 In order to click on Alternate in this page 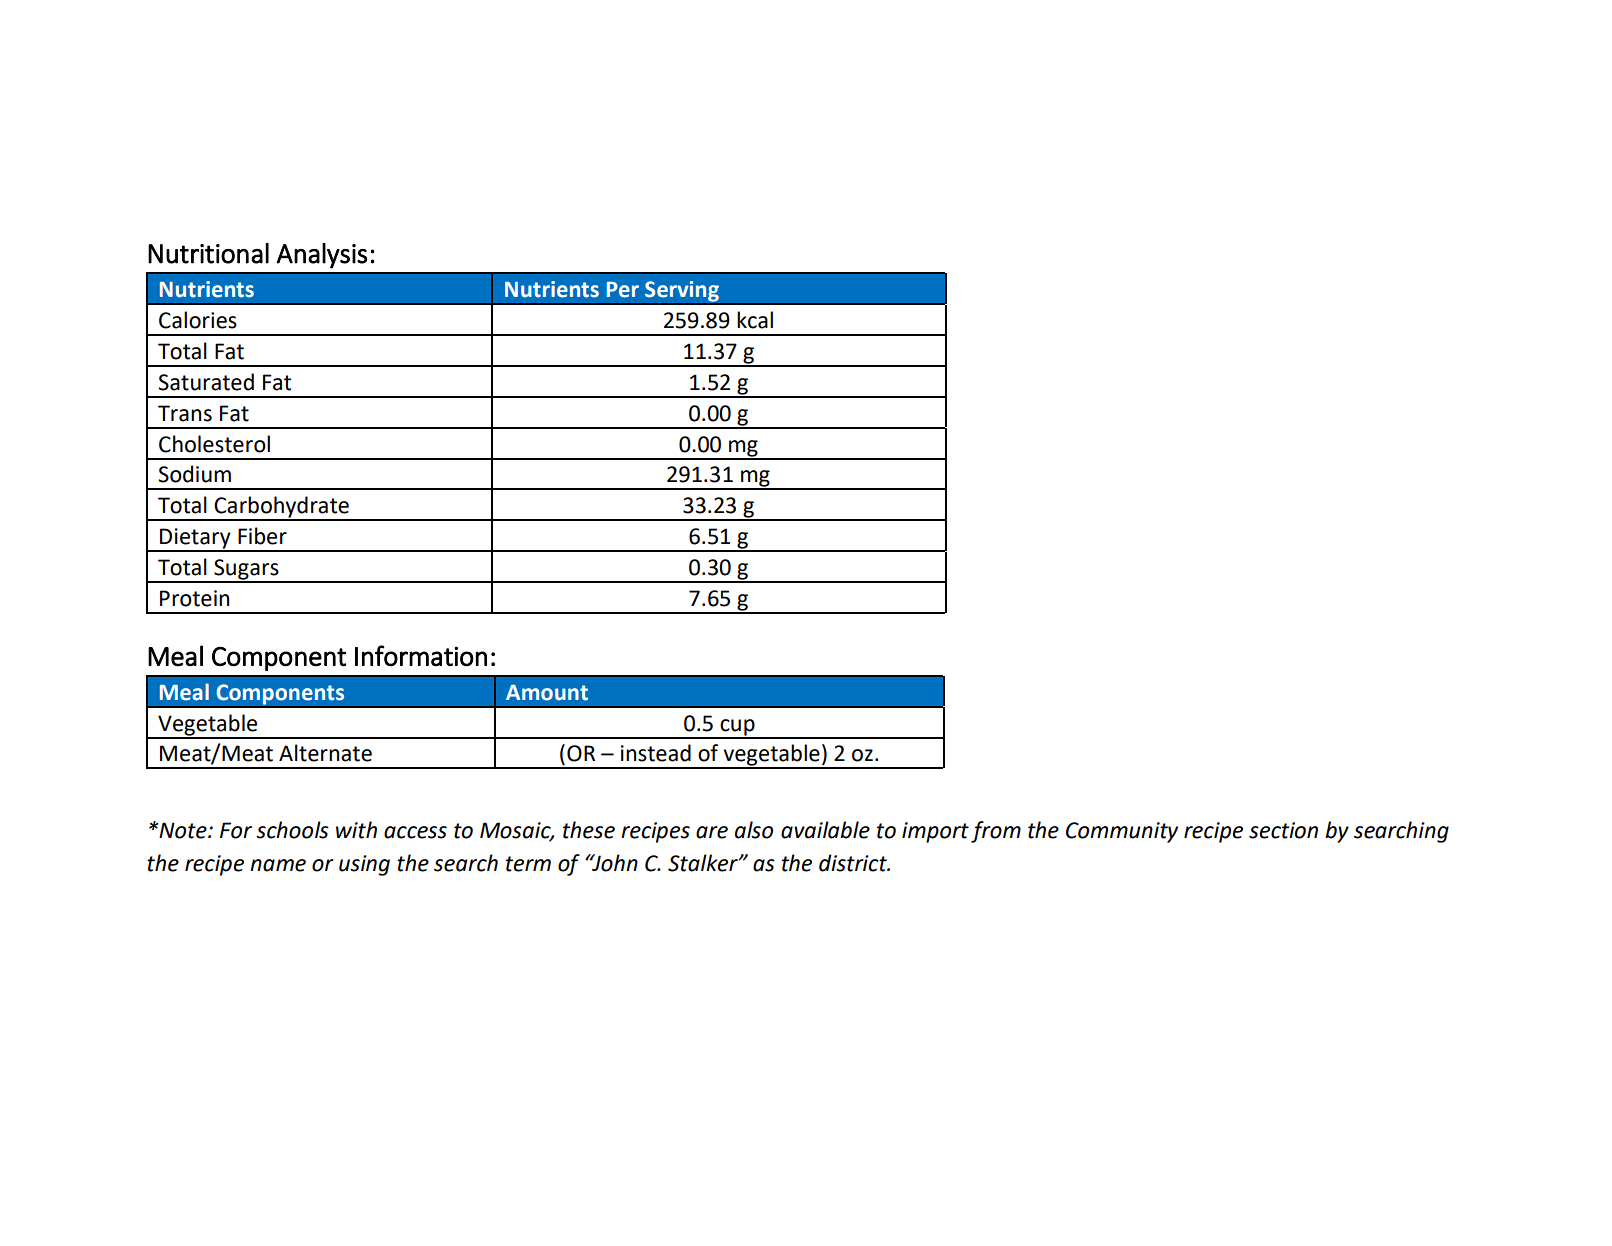, I will do `click(325, 753)`.
